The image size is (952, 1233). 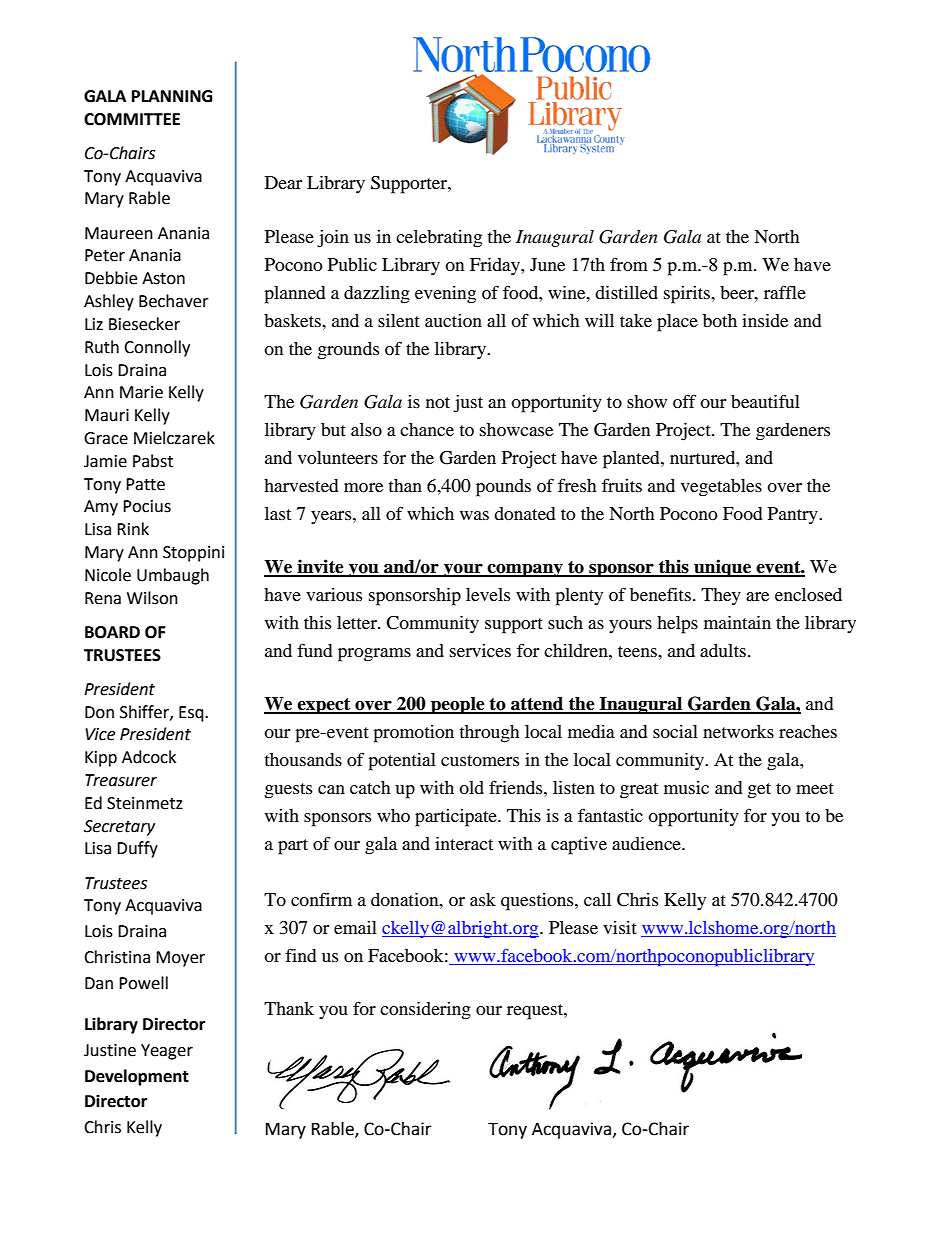 What do you see at coordinates (439, 239) in the screenshot?
I see `celebrating` at bounding box center [439, 239].
